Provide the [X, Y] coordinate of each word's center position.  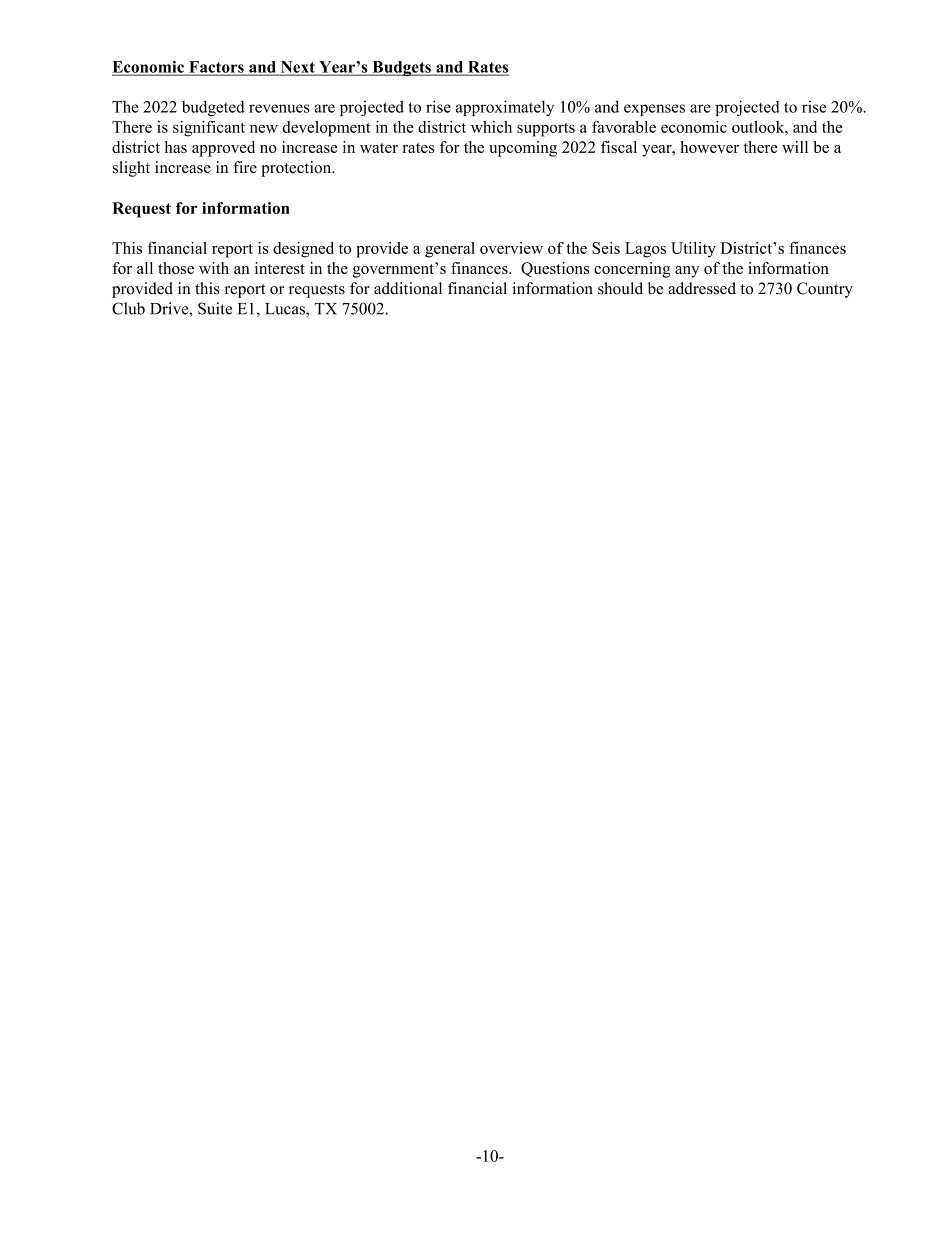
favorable [624, 127]
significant [209, 129]
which [491, 127]
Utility [693, 250]
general [450, 250]
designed [303, 250]
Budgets [401, 68]
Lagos [645, 250]
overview [511, 248]
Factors [216, 68]
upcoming [523, 149]
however [709, 147]
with [214, 268]
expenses [654, 110]
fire [245, 167]
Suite [215, 308]
